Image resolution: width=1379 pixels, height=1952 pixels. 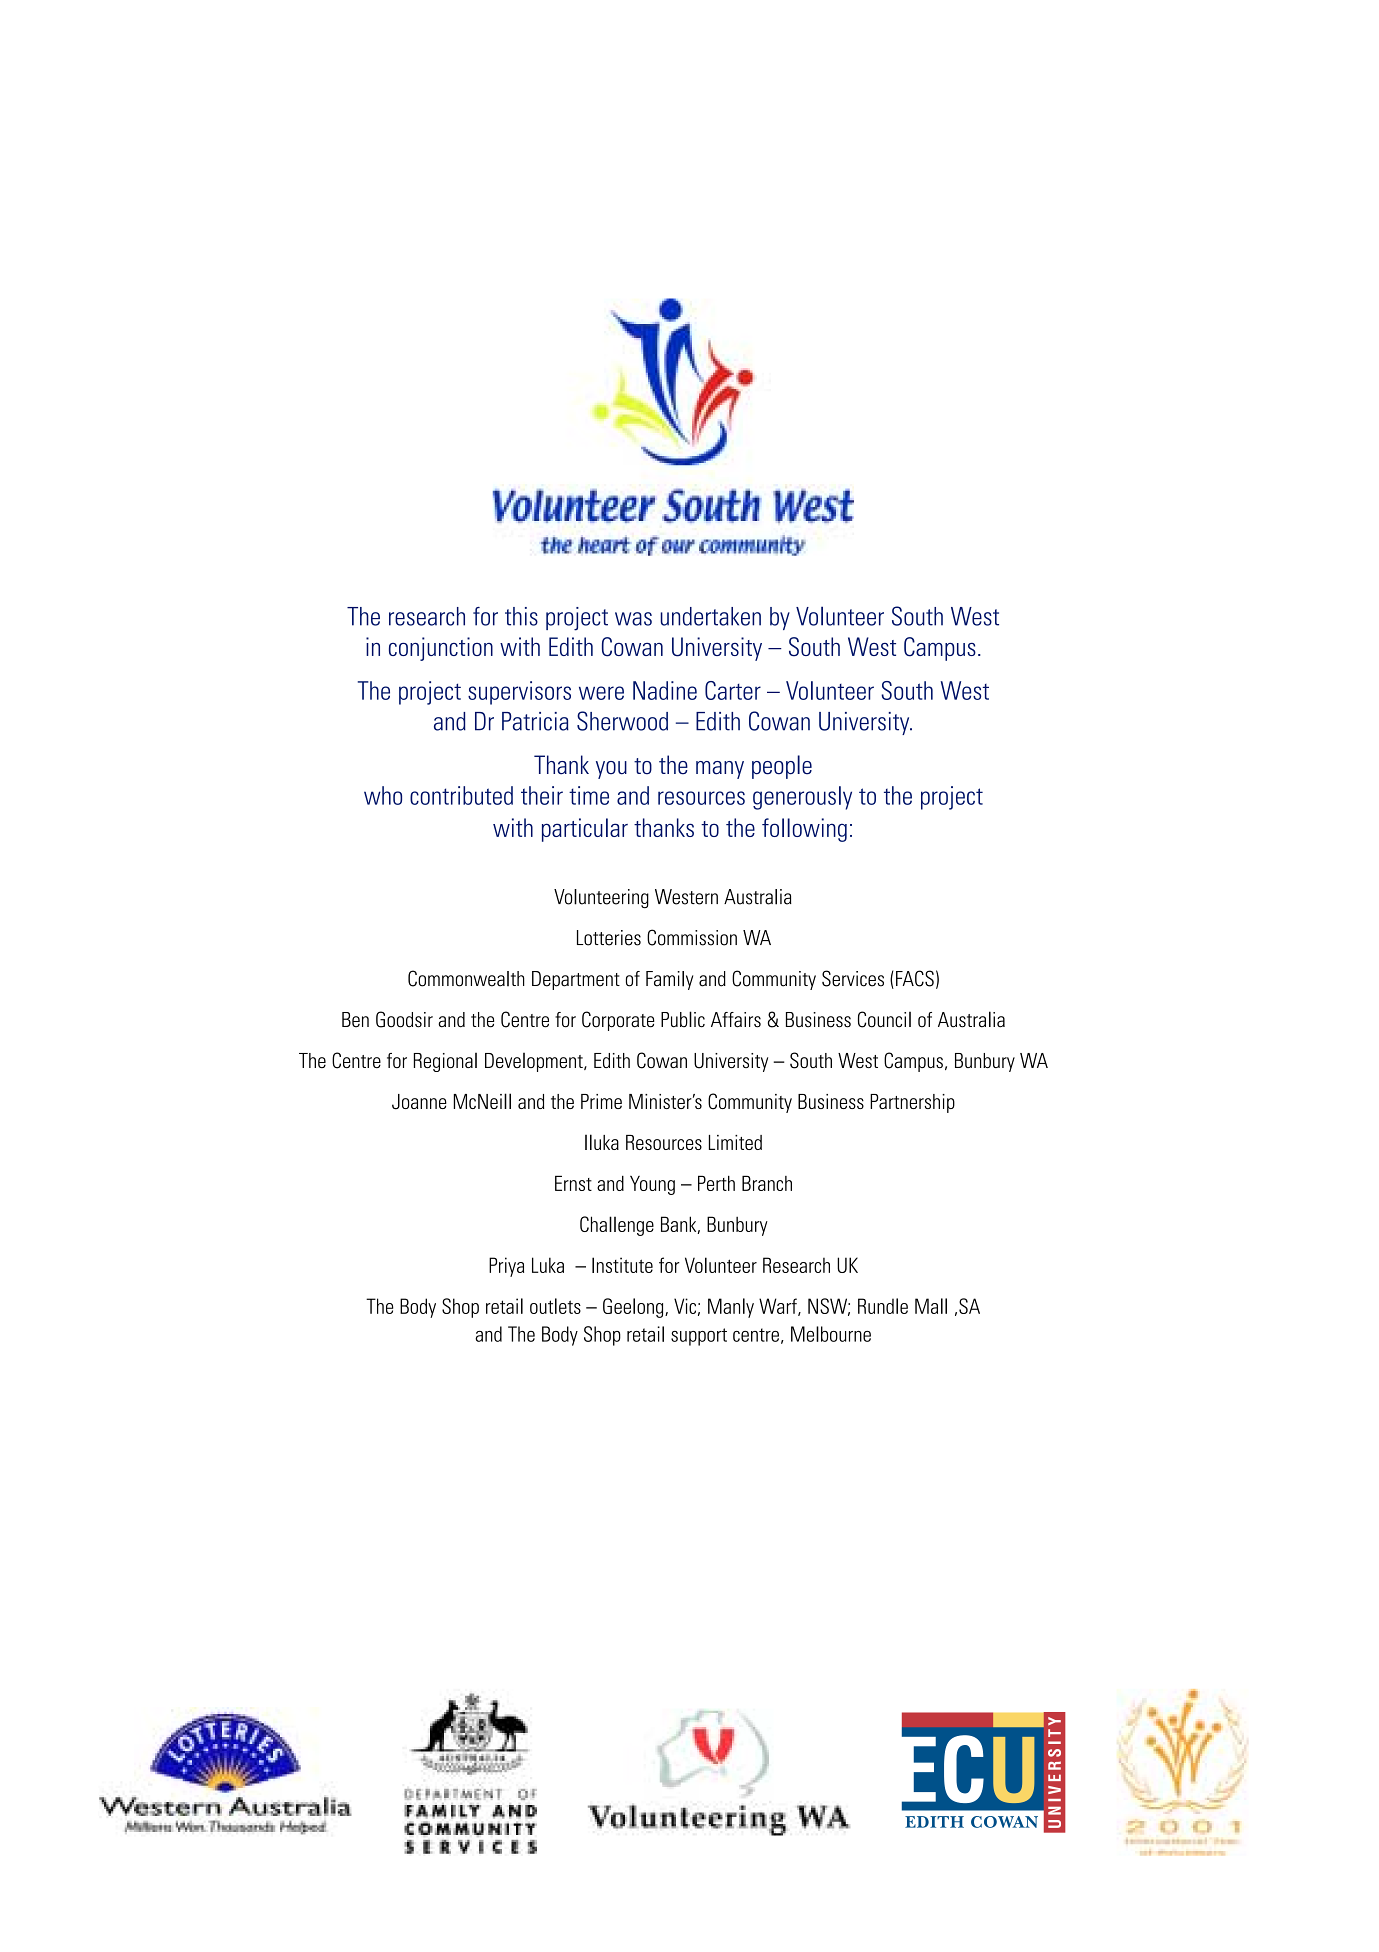 I want to click on was, so click(x=633, y=619).
